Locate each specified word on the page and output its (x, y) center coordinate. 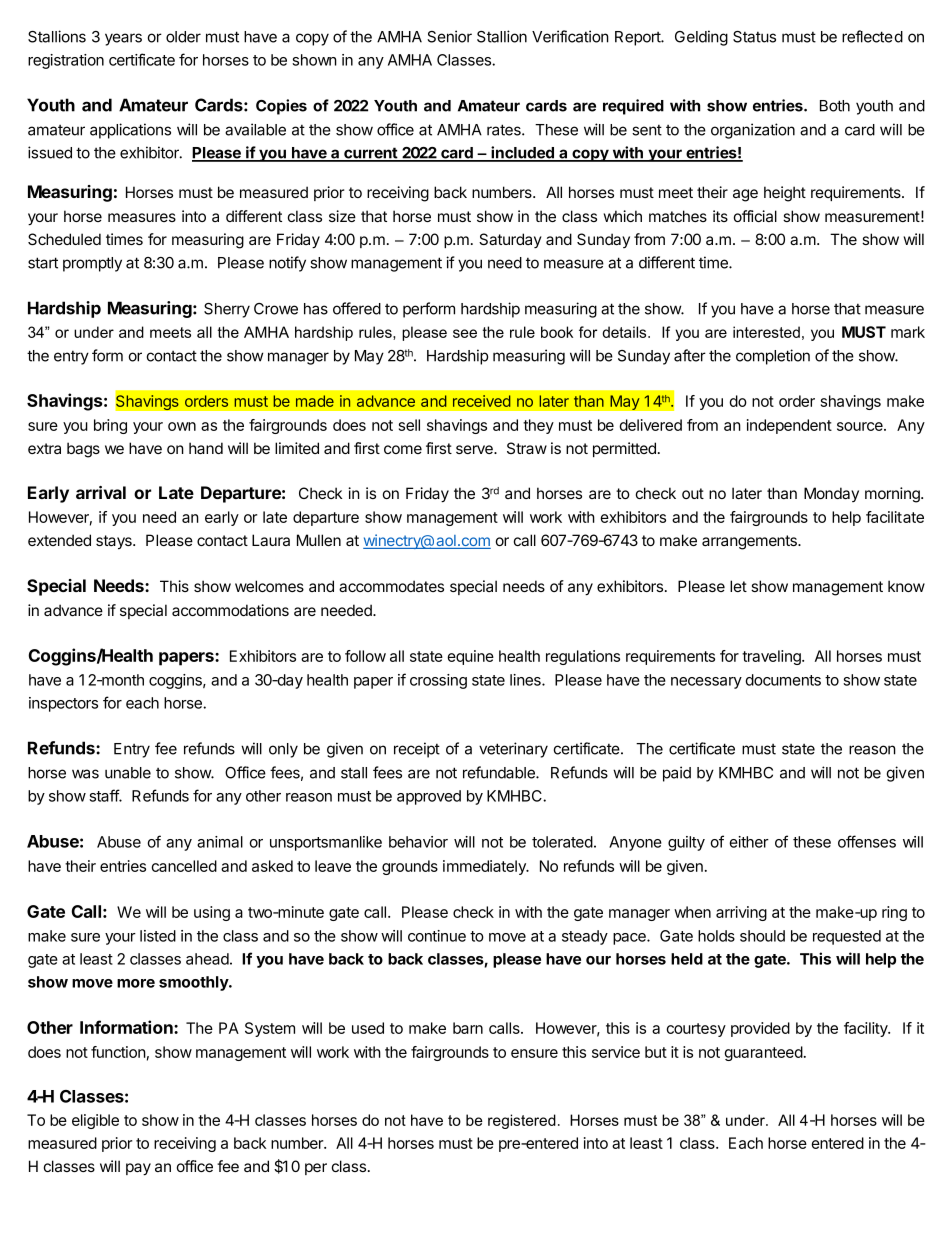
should (762, 936)
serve (475, 449)
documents (783, 680)
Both (835, 106)
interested (766, 332)
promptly (92, 264)
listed (158, 936)
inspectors (63, 704)
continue (437, 936)
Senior (449, 36)
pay (138, 1169)
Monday (831, 494)
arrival (101, 492)
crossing (438, 681)
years (123, 39)
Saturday (510, 240)
